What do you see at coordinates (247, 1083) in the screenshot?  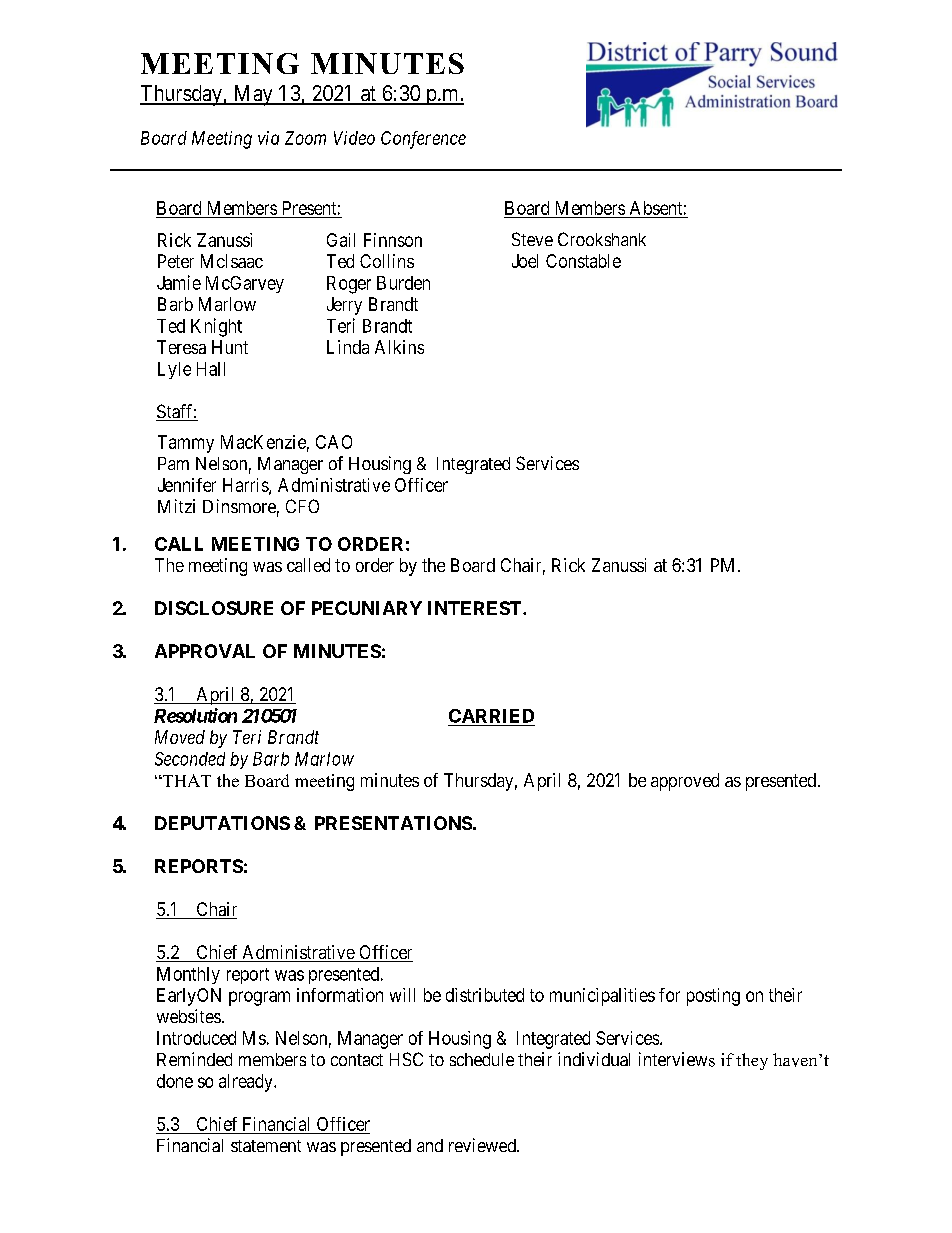 I see `already` at bounding box center [247, 1083].
